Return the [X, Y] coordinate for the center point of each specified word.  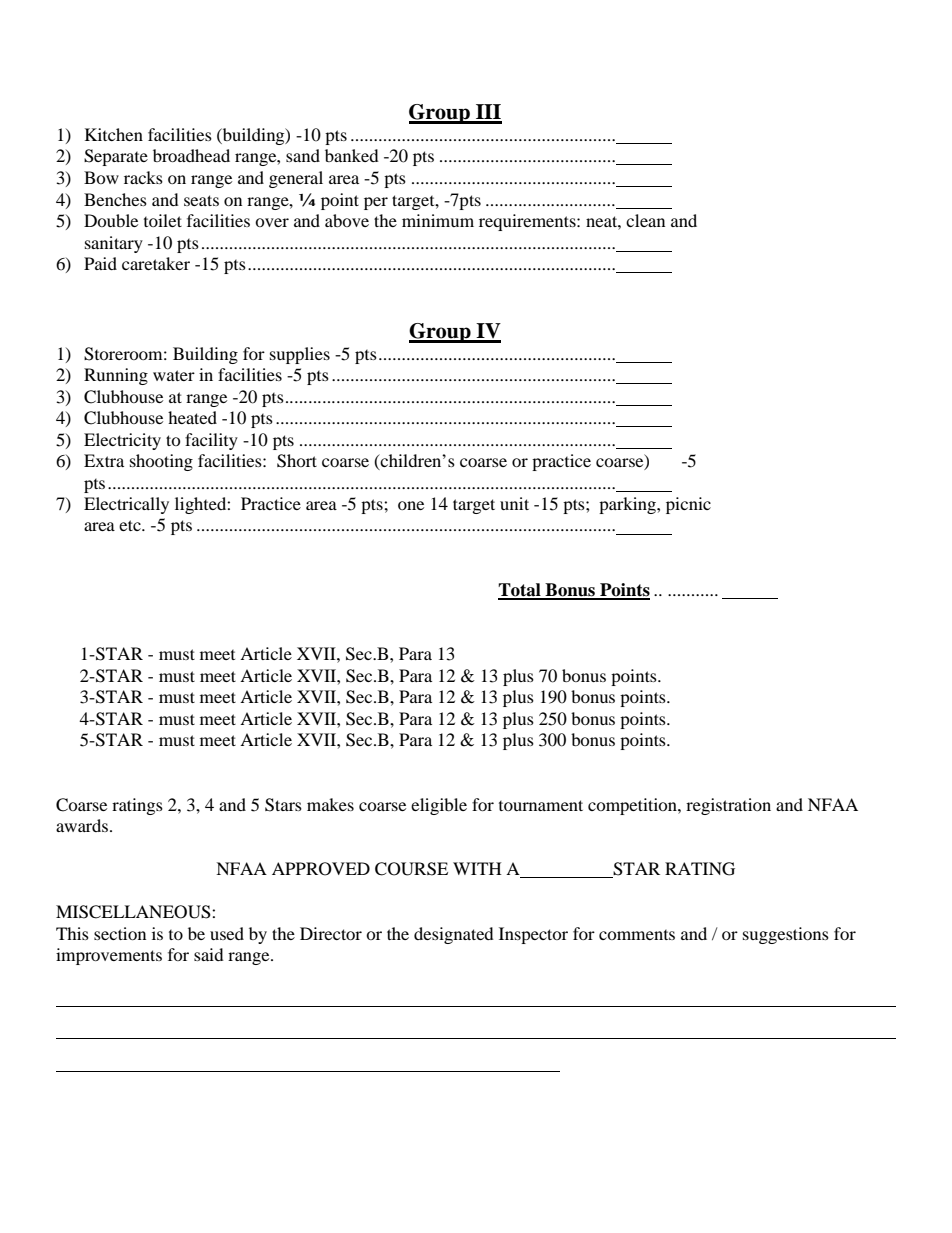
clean [645, 220]
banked [352, 155]
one [411, 505]
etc [131, 525]
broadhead [191, 155]
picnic [688, 505]
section [120, 933]
